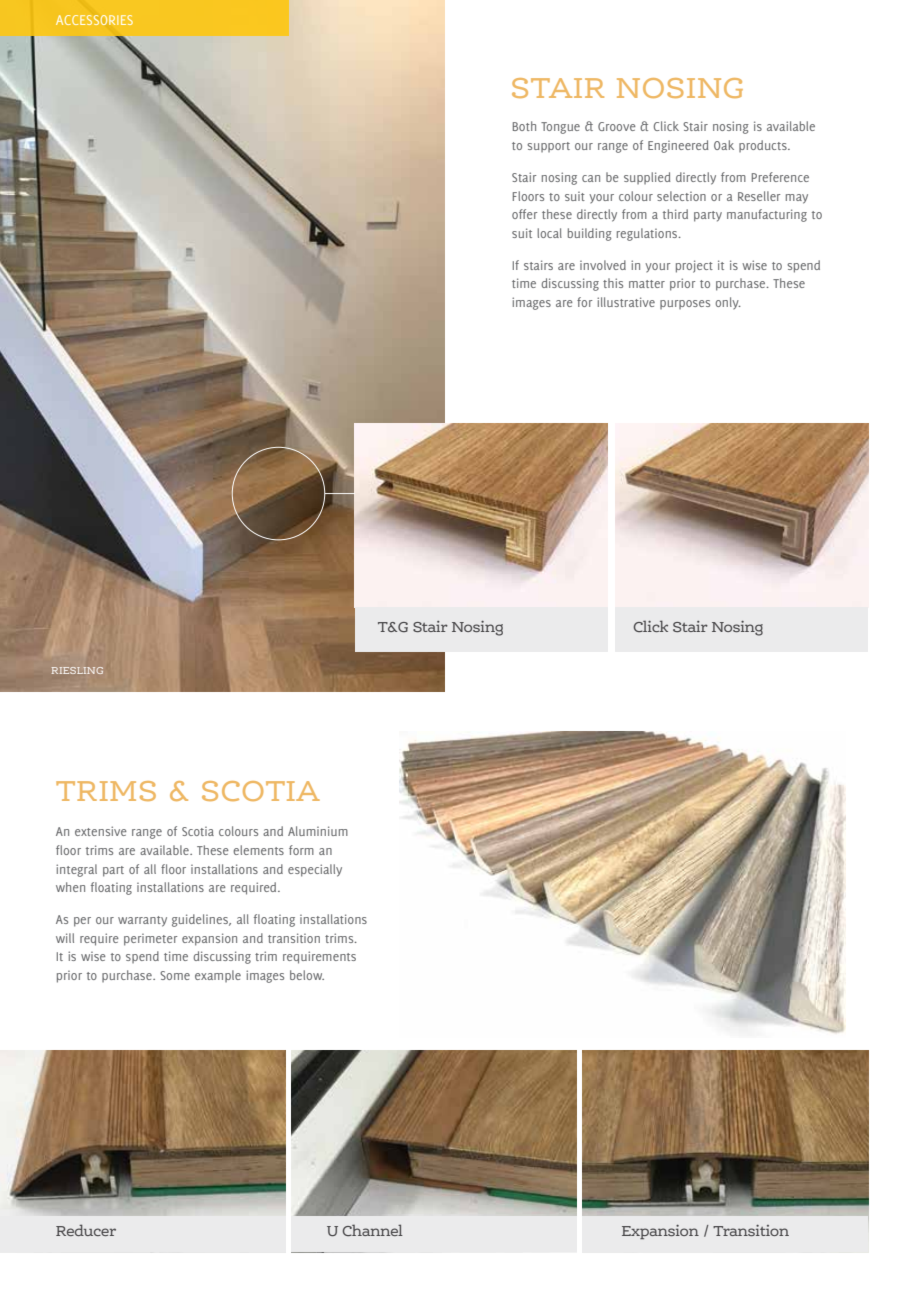  Describe the element at coordinates (524, 126) in the screenshot. I see `Both` at that location.
